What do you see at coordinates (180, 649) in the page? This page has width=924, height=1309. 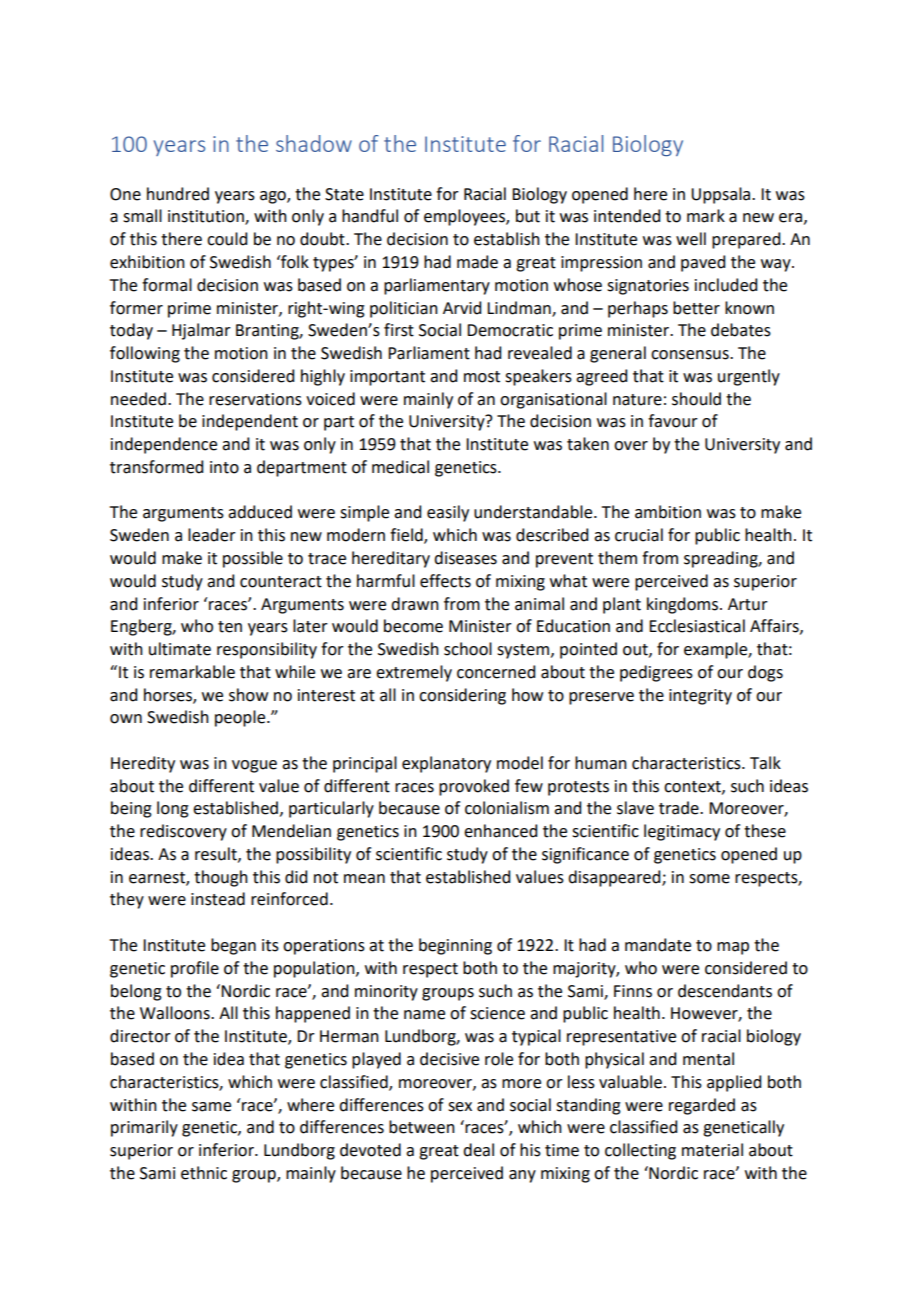 I see `ultimate` at bounding box center [180, 649].
